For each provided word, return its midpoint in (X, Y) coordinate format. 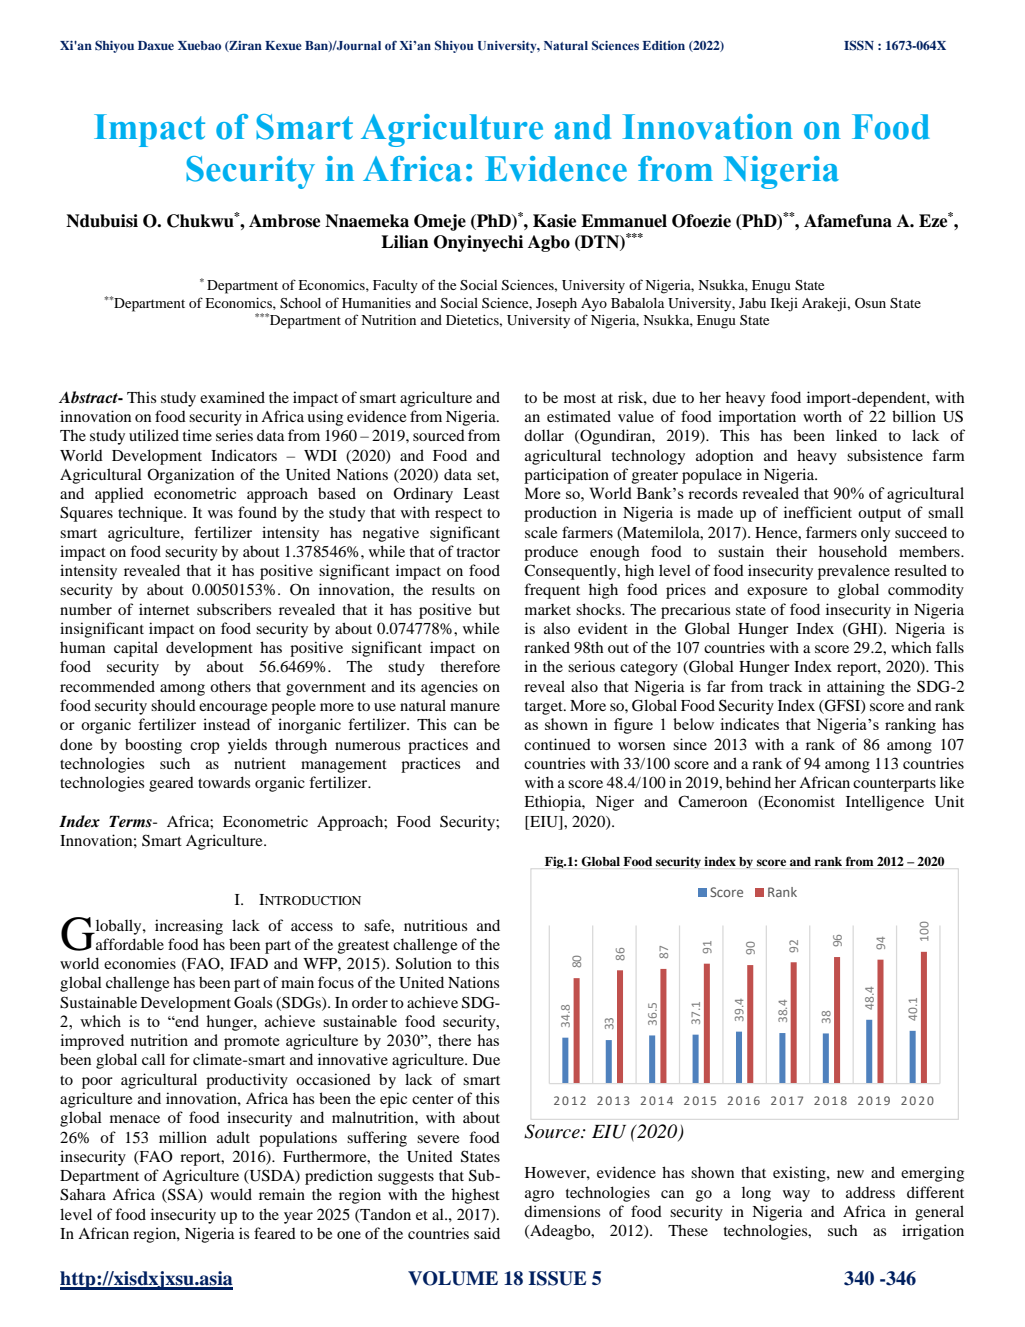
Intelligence (885, 803)
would (231, 1194)
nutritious (435, 925)
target (545, 708)
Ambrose (284, 221)
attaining (856, 688)
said (487, 1233)
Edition (663, 45)
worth (822, 416)
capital (136, 649)
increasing (189, 927)
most (580, 398)
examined (232, 397)
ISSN (859, 45)
